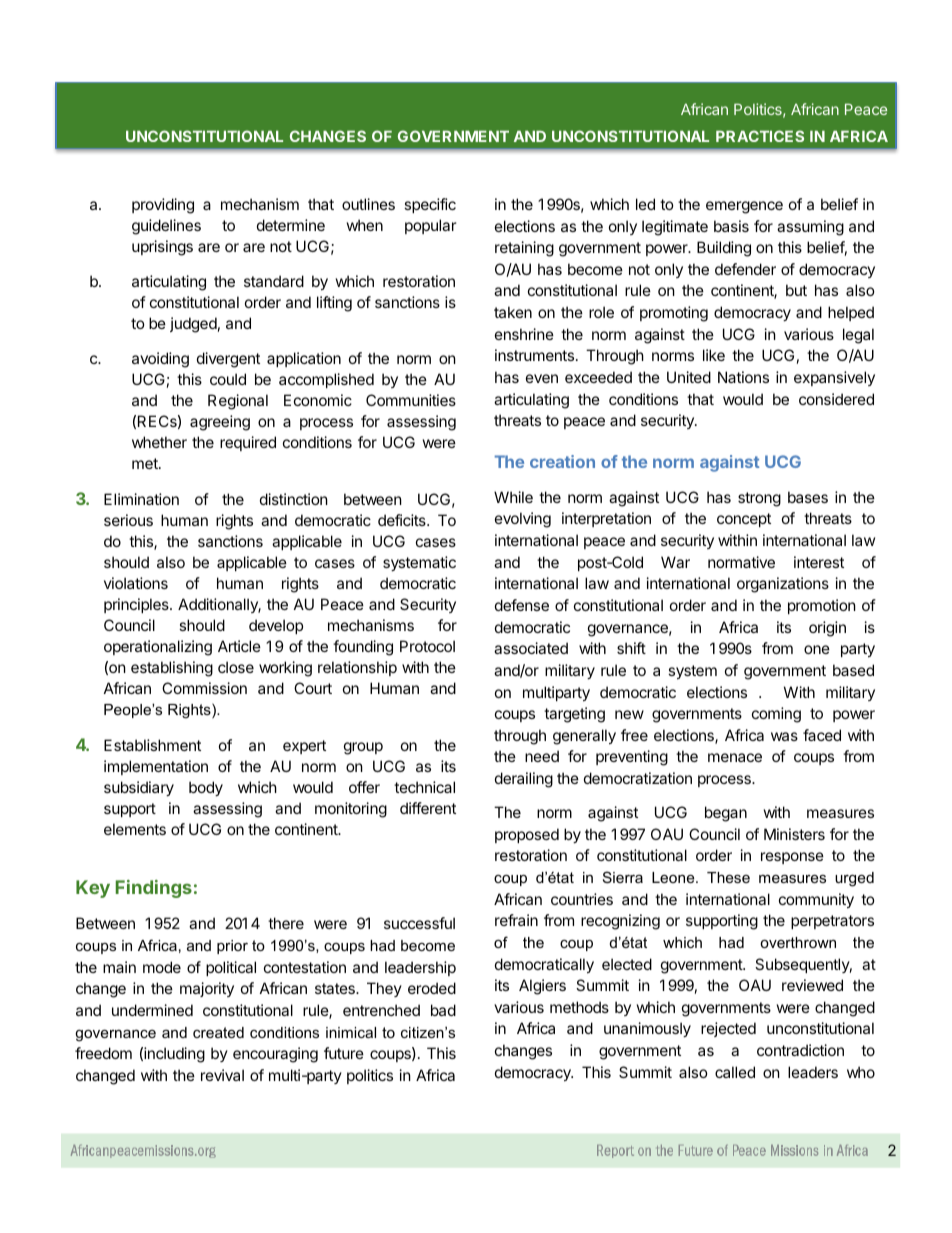 The width and height of the page is (952, 1233). Describe the element at coordinates (159, 442) in the page. I see `whether` at that location.
